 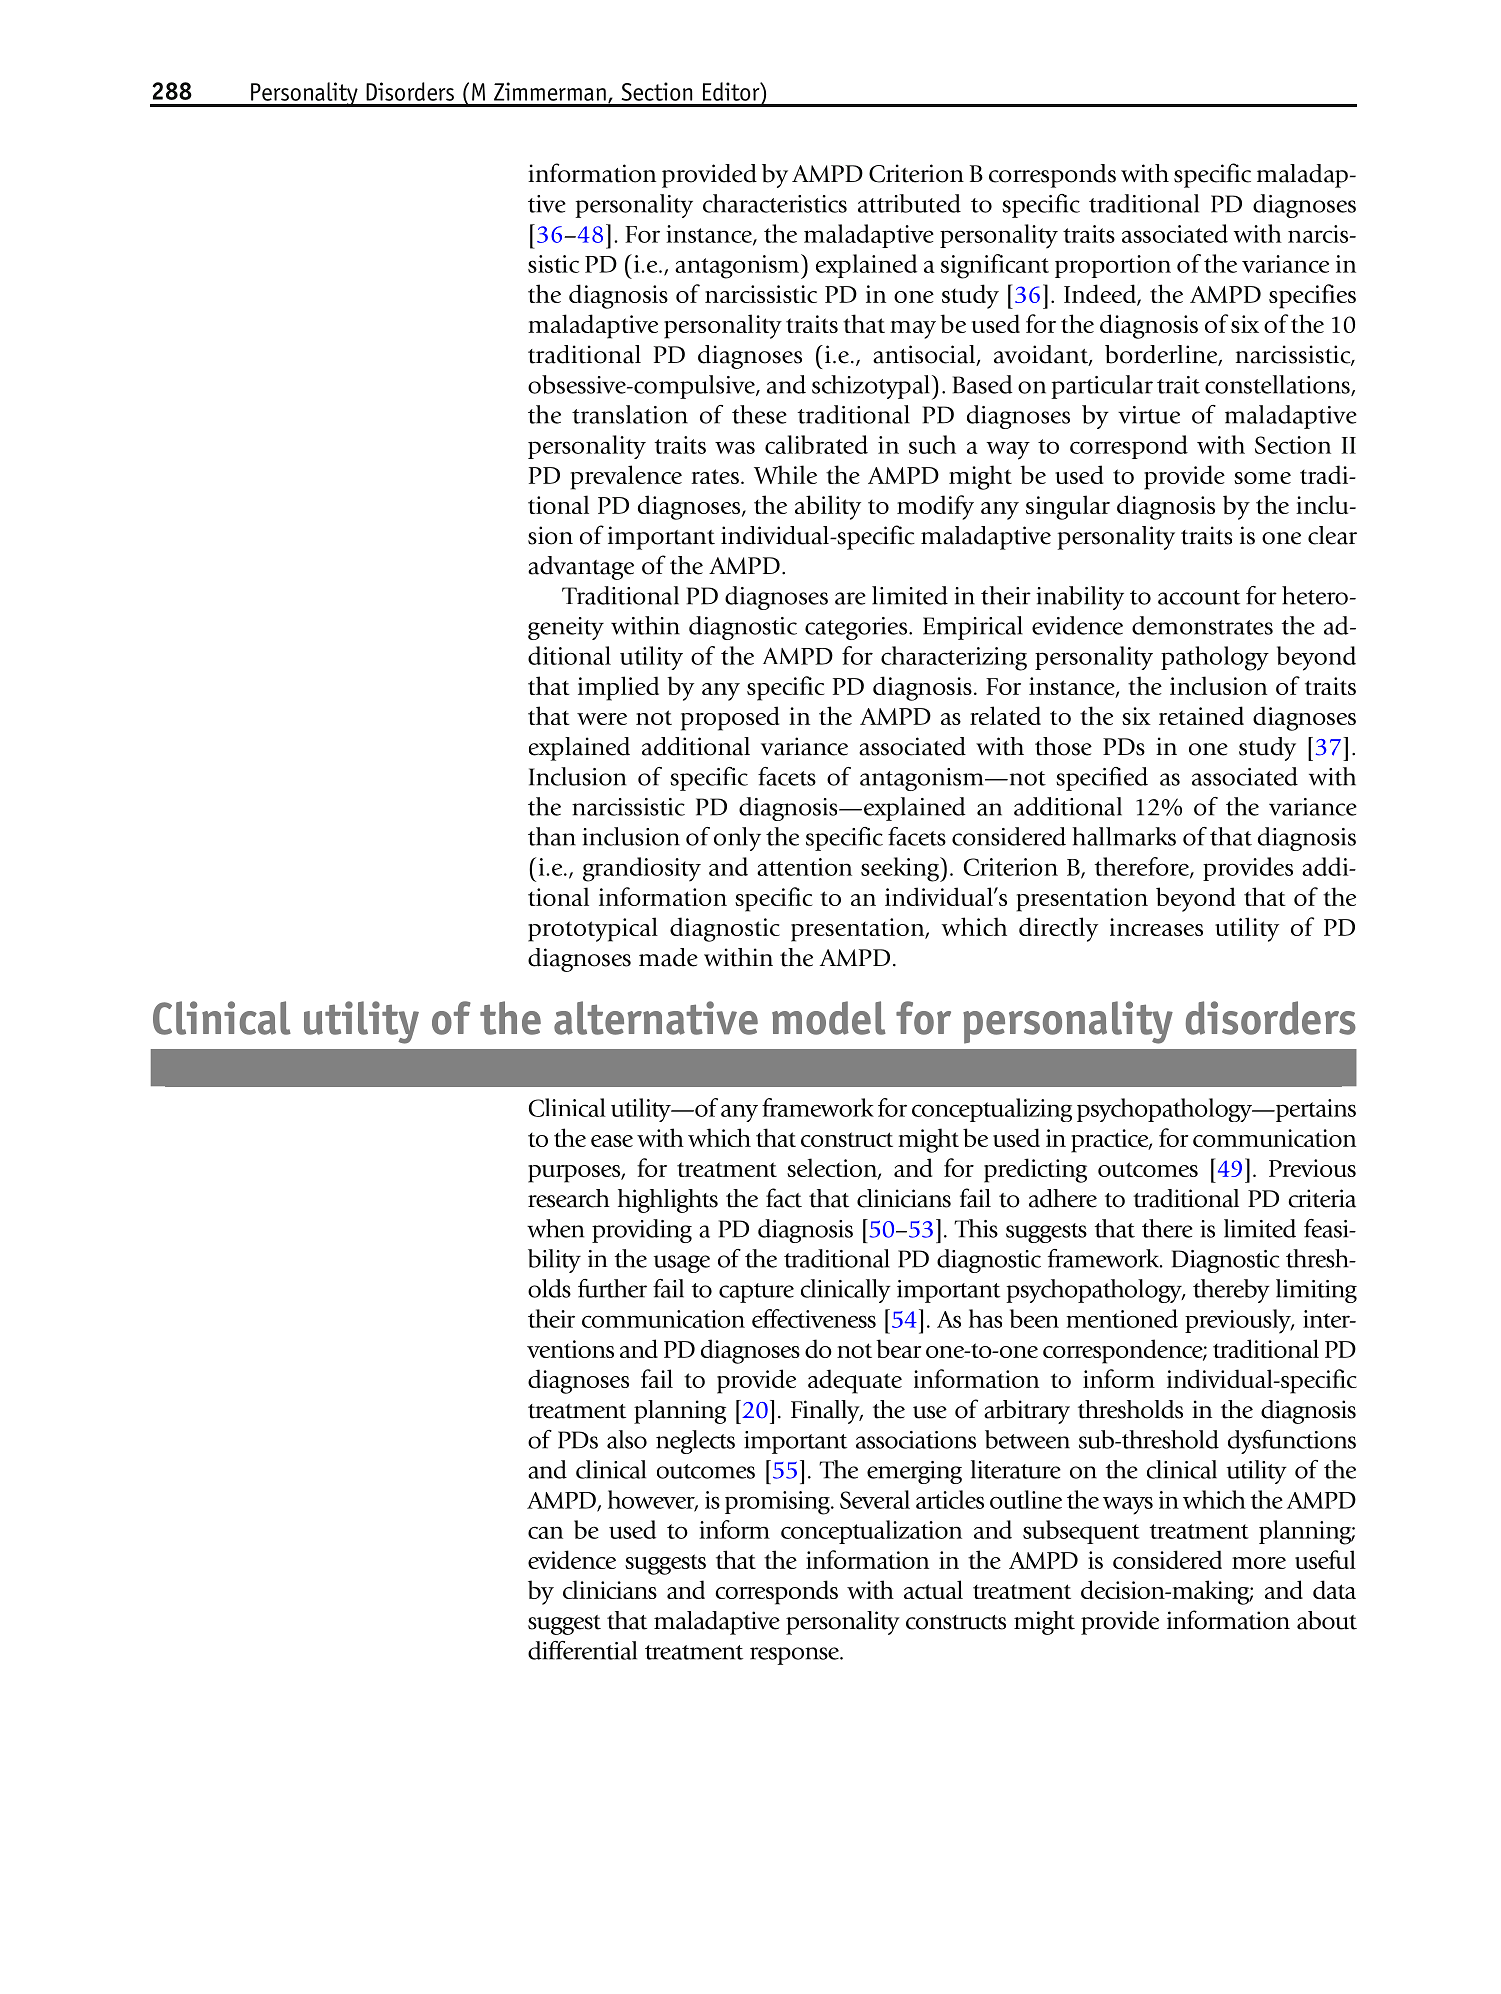 I want to click on modify, so click(x=935, y=507).
